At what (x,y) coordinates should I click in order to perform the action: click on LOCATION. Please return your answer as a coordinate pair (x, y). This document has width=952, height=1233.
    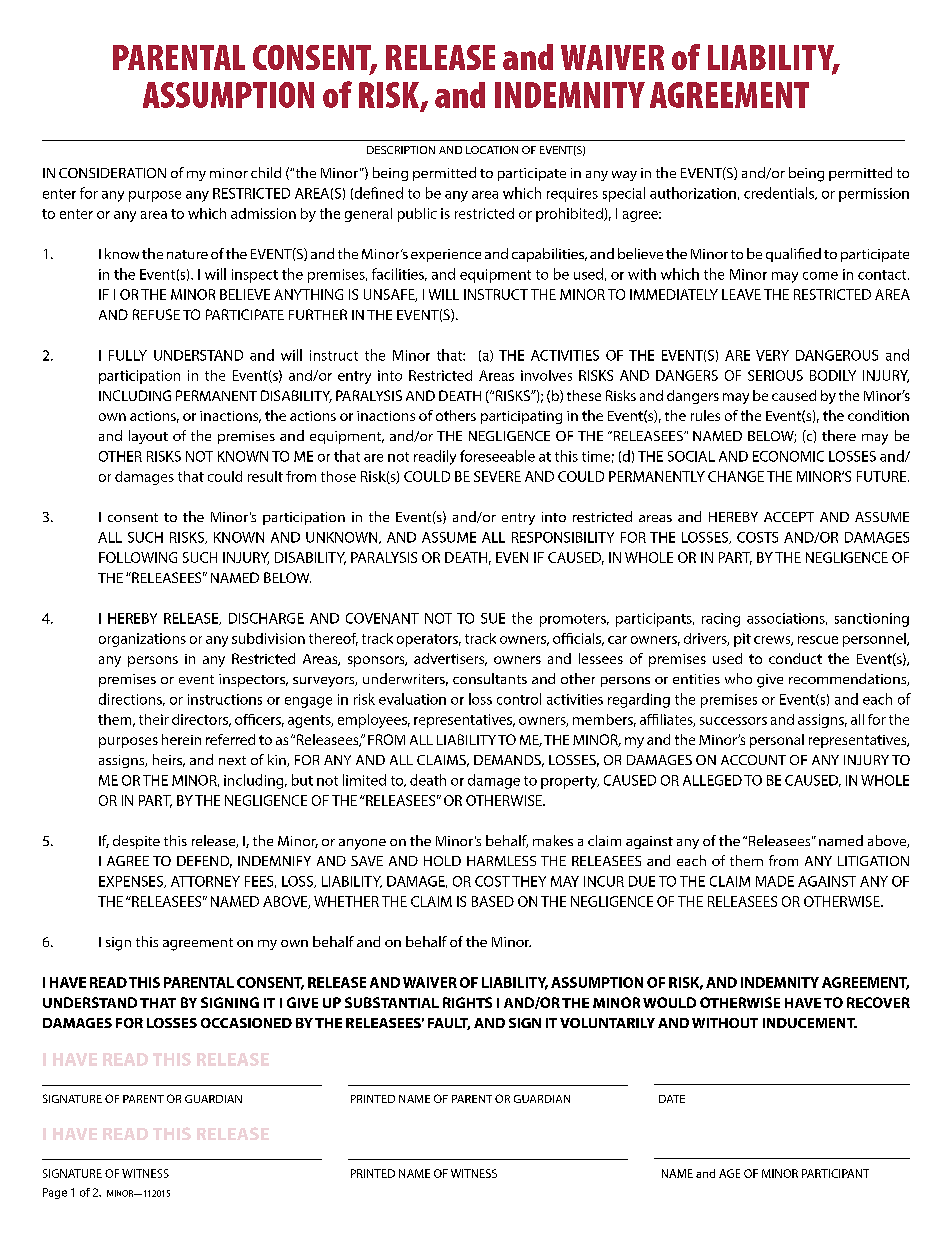
    Looking at the image, I should click on (492, 150).
